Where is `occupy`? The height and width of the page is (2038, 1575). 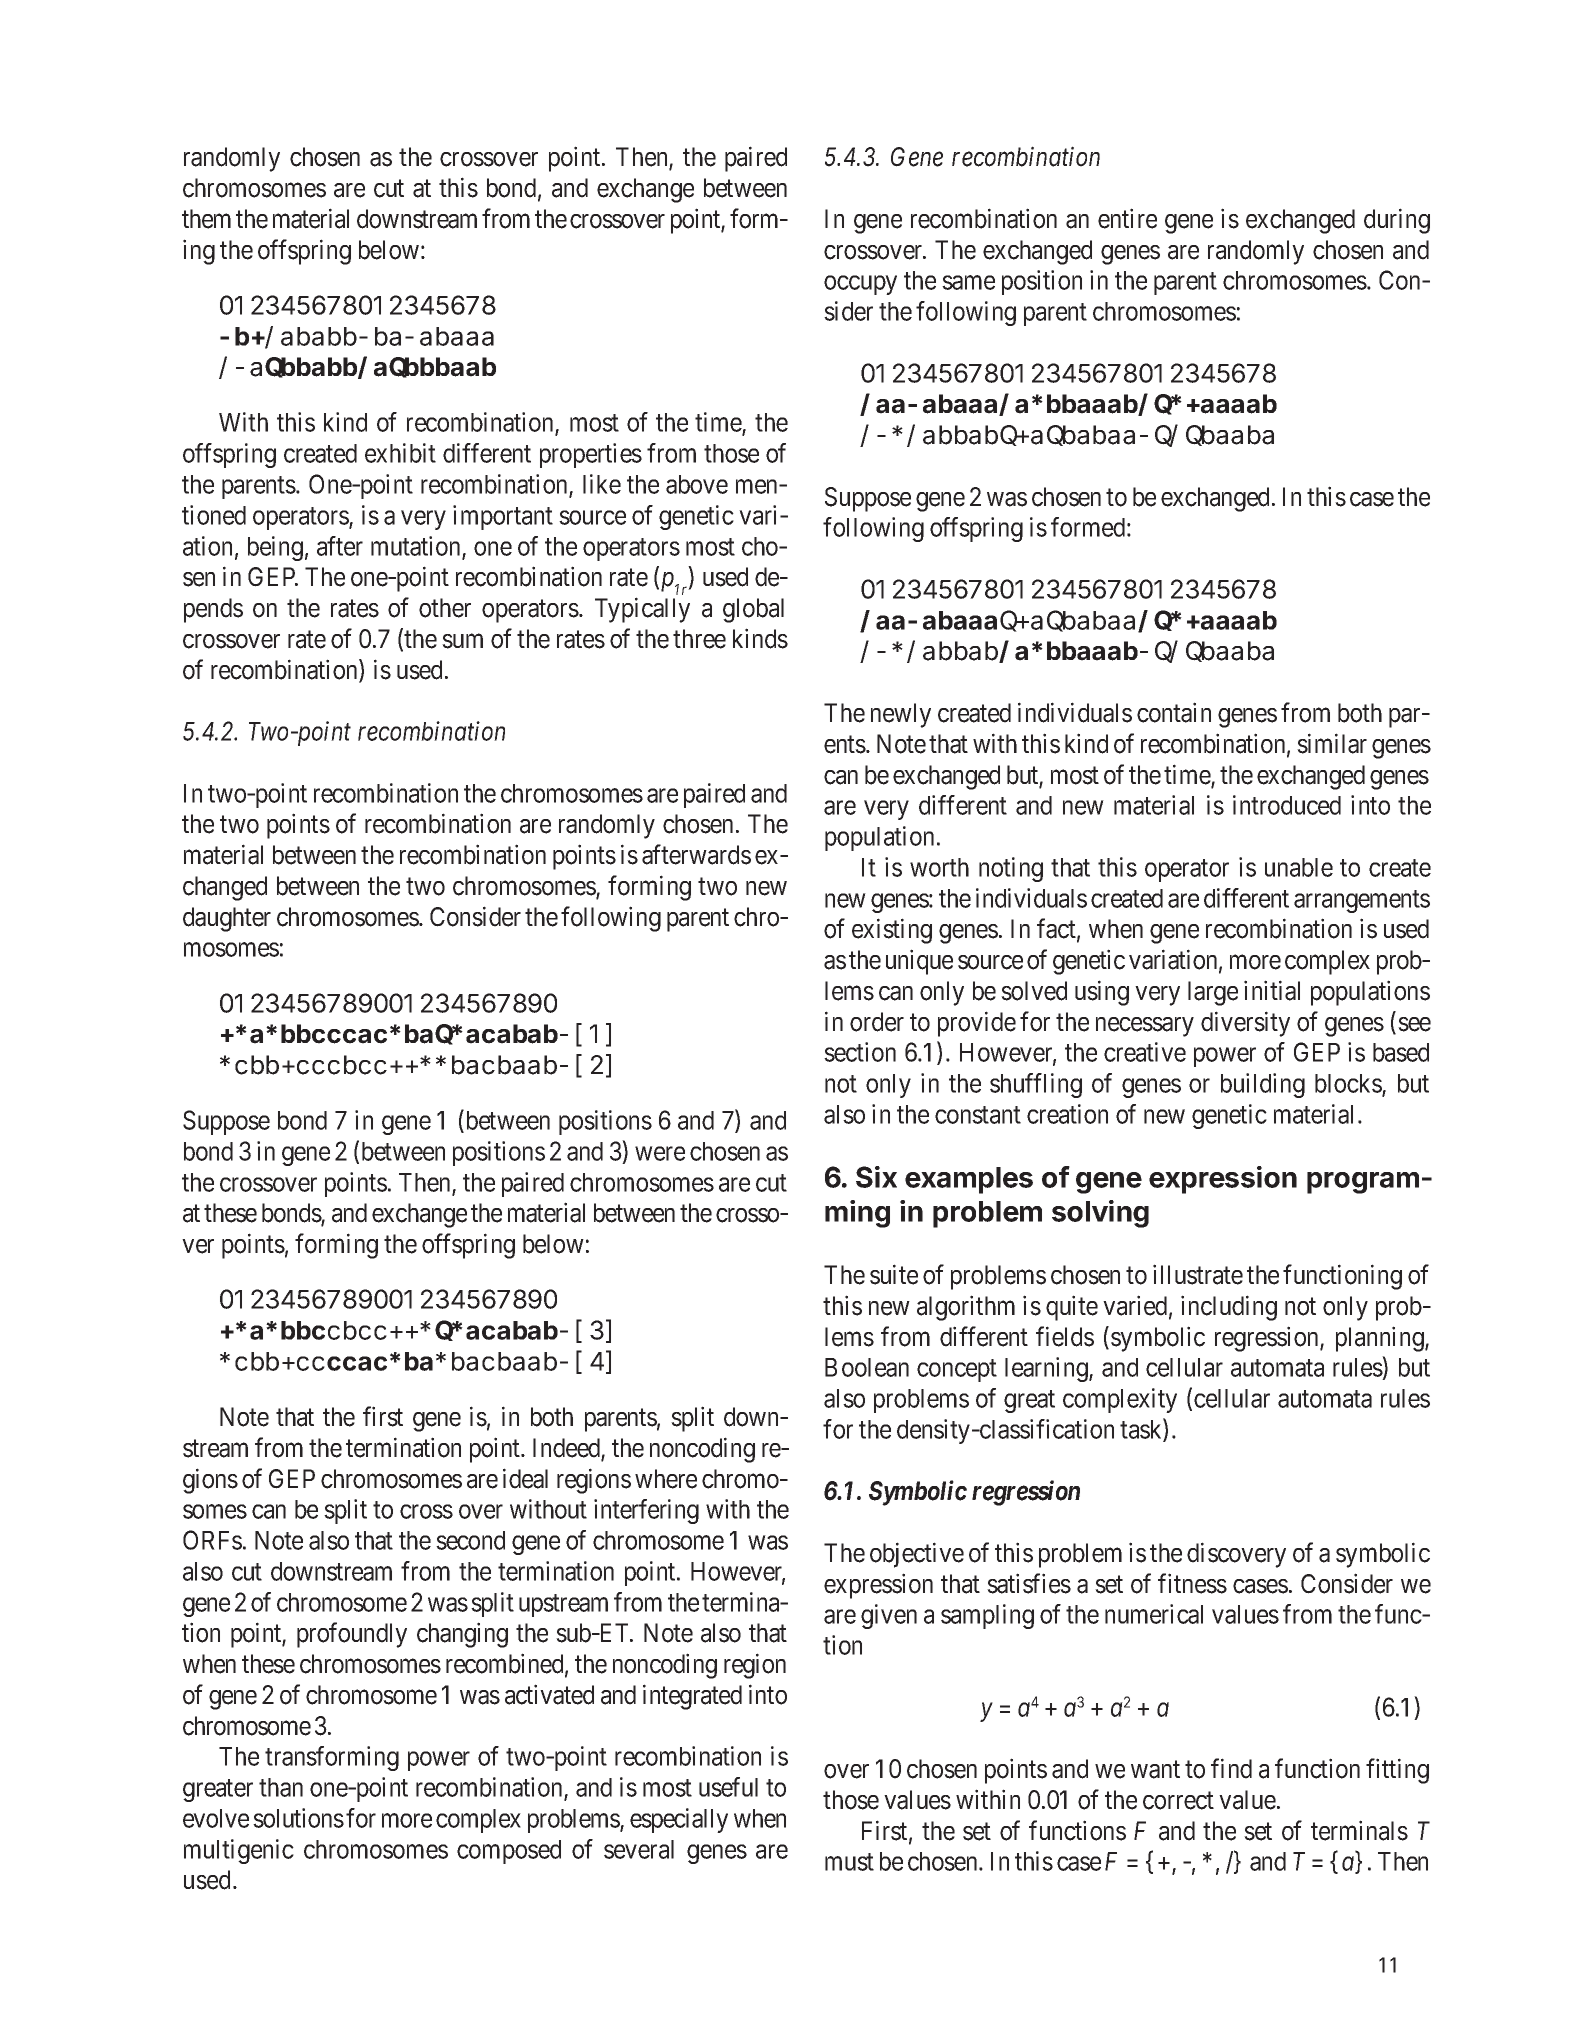 occupy is located at coordinates (860, 285).
